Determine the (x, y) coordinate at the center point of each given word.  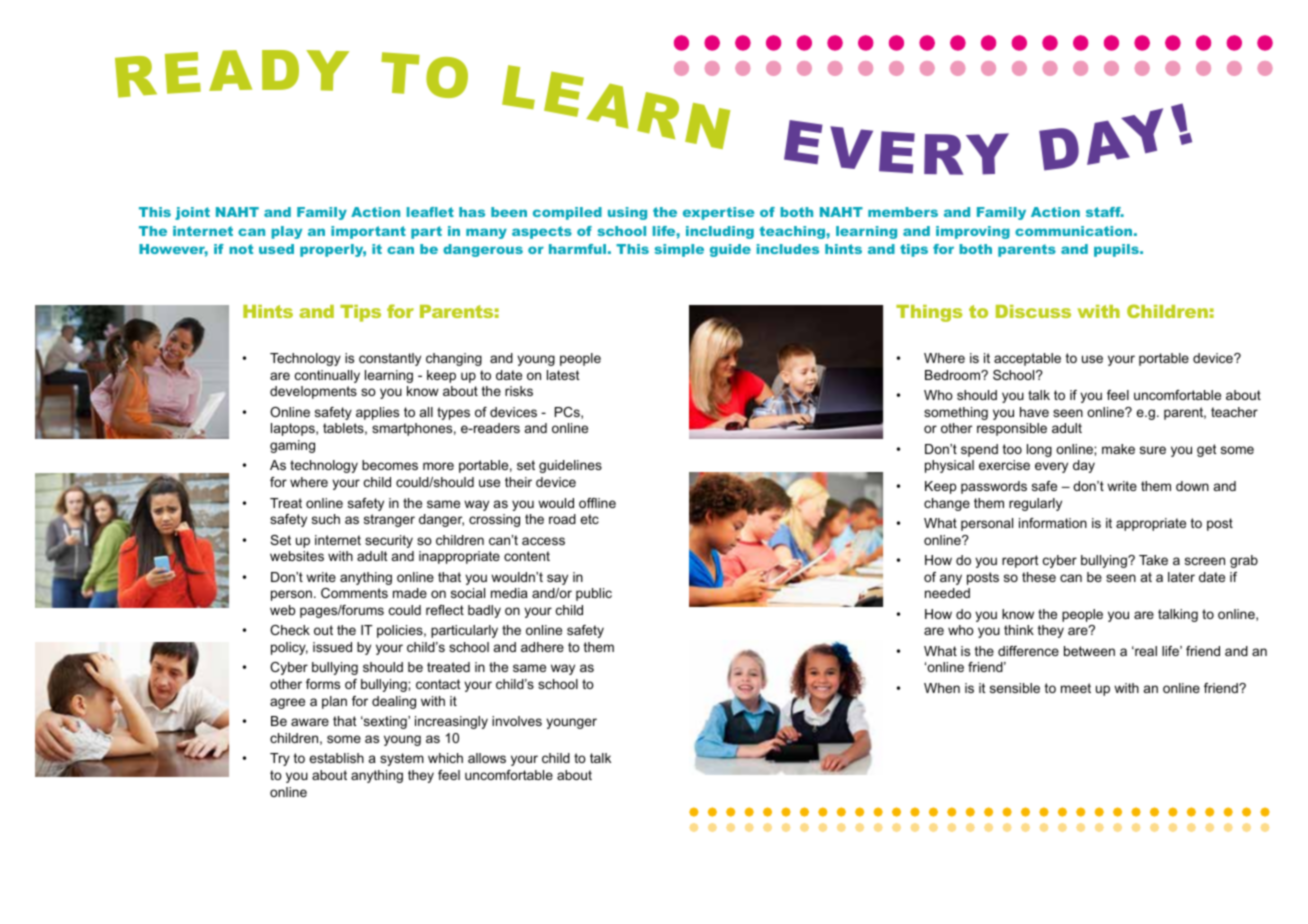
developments (313, 392)
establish (336, 758)
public (594, 594)
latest (563, 375)
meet (1076, 688)
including (720, 232)
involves (517, 721)
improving (973, 232)
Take (1153, 560)
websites (297, 556)
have (1034, 412)
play (286, 232)
